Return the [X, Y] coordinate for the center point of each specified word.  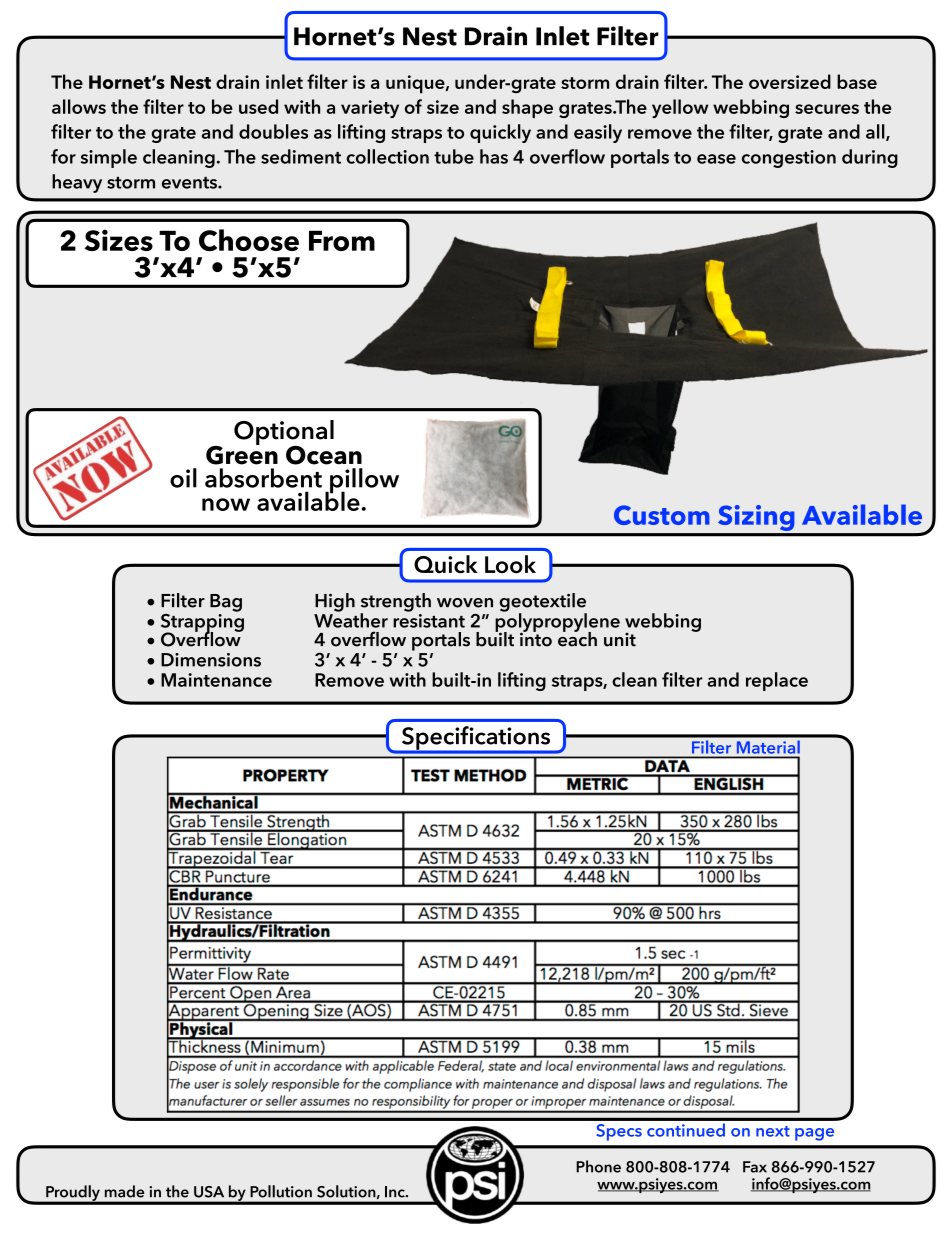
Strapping [202, 622]
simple [108, 158]
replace [777, 681]
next [773, 1131]
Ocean [324, 455]
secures [827, 109]
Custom [662, 515]
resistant [429, 621]
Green [242, 454]
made [125, 1191]
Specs [619, 1132]
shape [527, 108]
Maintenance [216, 680]
